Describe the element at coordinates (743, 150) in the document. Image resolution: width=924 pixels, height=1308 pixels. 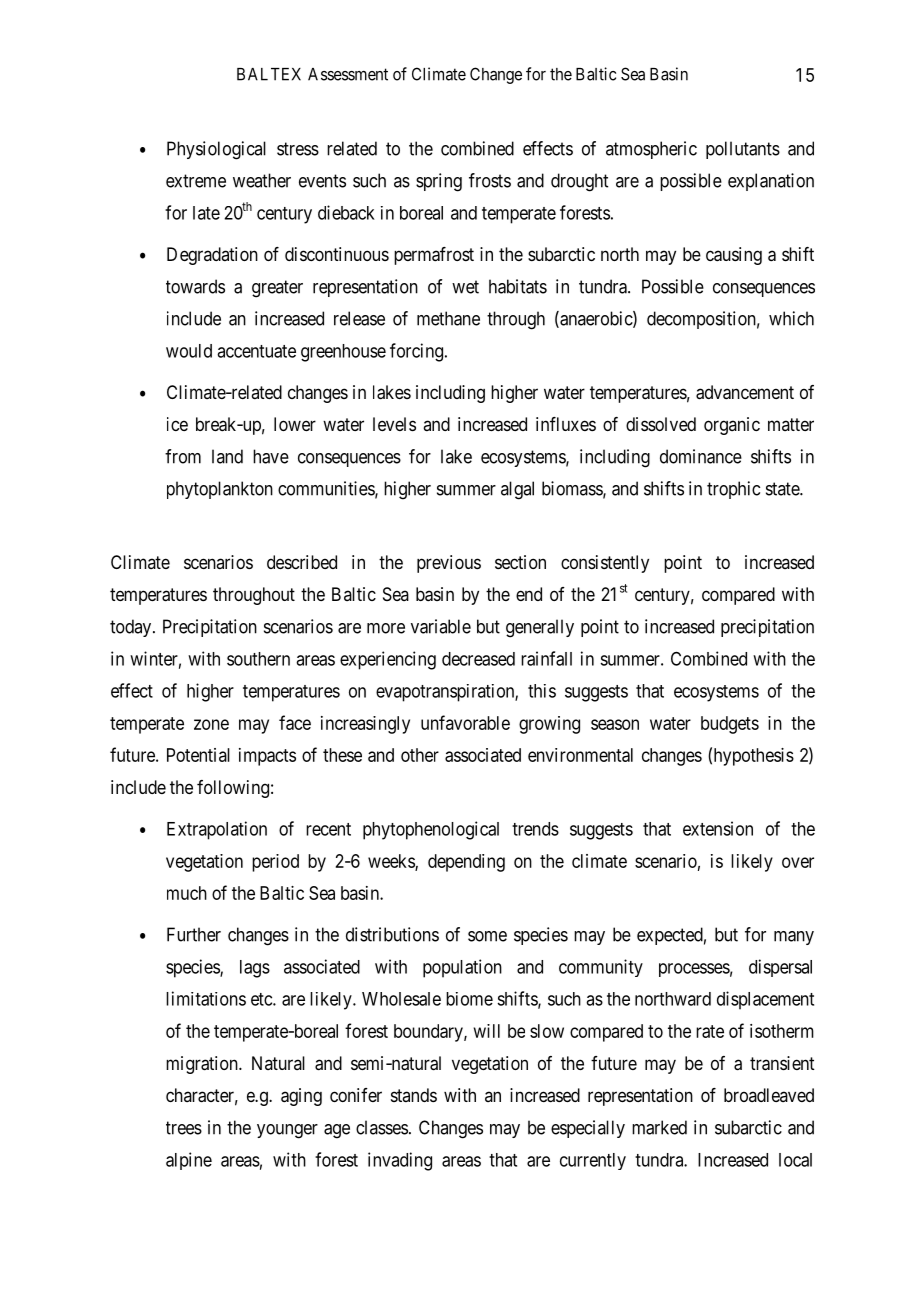
I see `pollutants` at that location.
